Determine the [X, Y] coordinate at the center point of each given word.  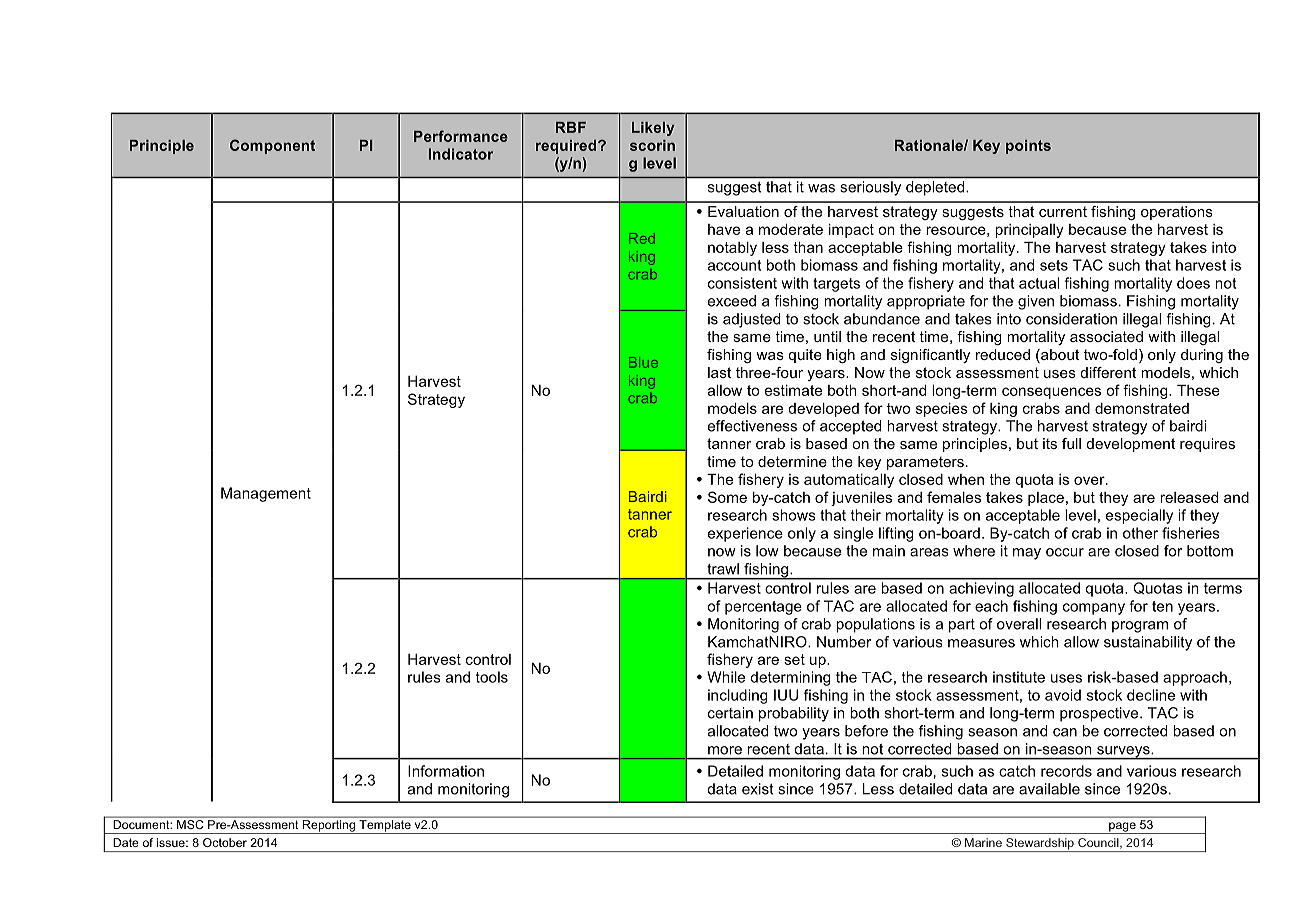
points [1028, 147]
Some [727, 497]
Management [266, 494]
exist [758, 789]
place [1046, 499]
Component [272, 146]
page [1122, 828]
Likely [653, 129]
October [225, 842]
